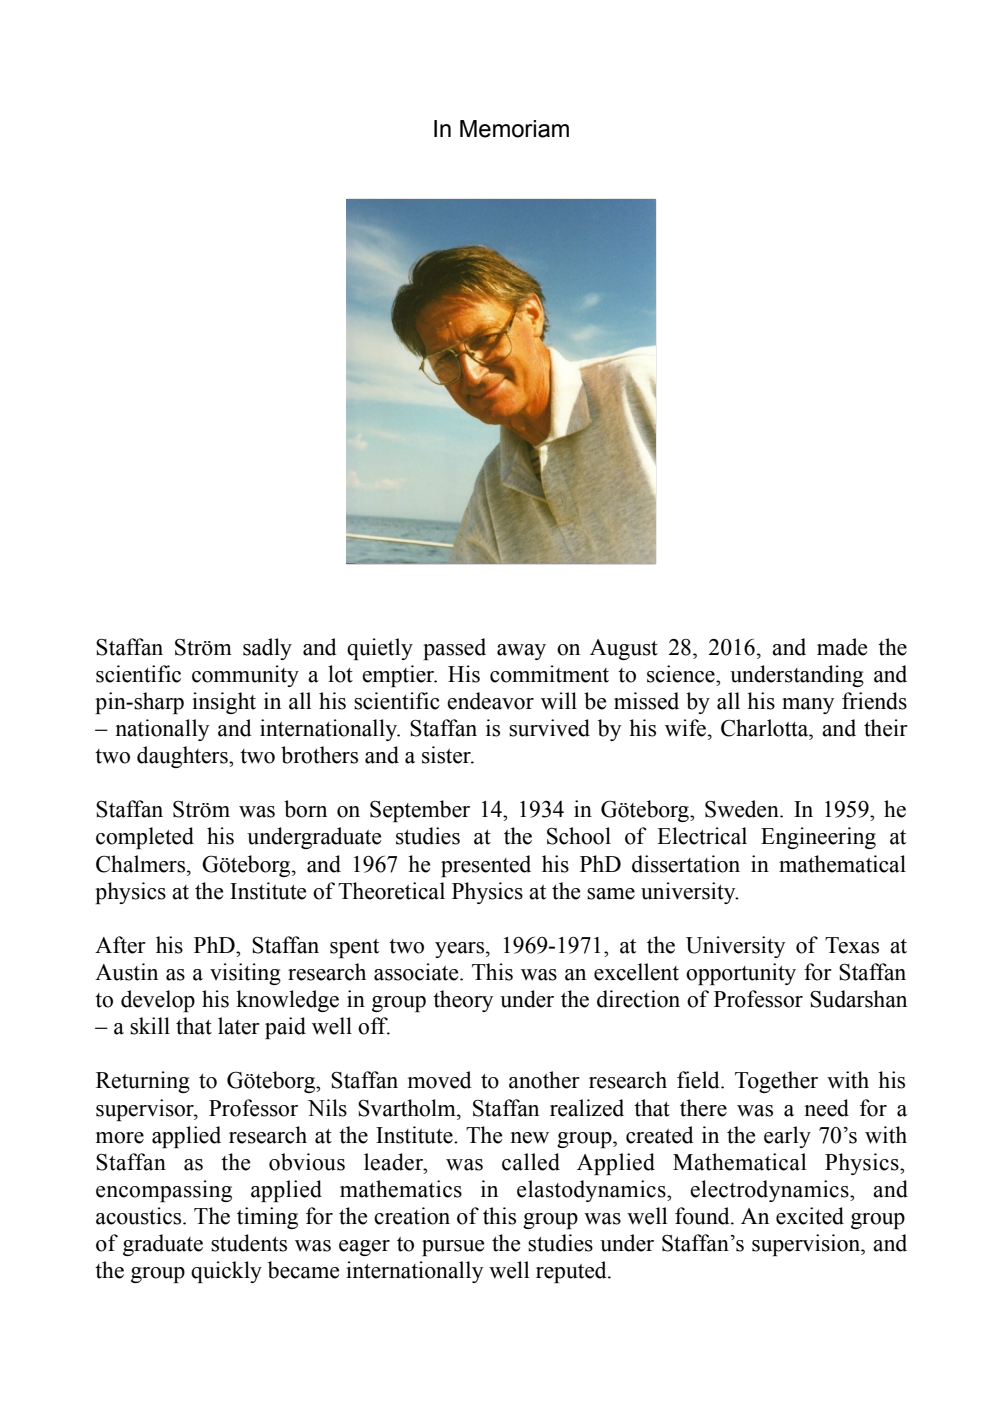 This document has width=1002, height=1418. I want to click on passed, so click(454, 649).
